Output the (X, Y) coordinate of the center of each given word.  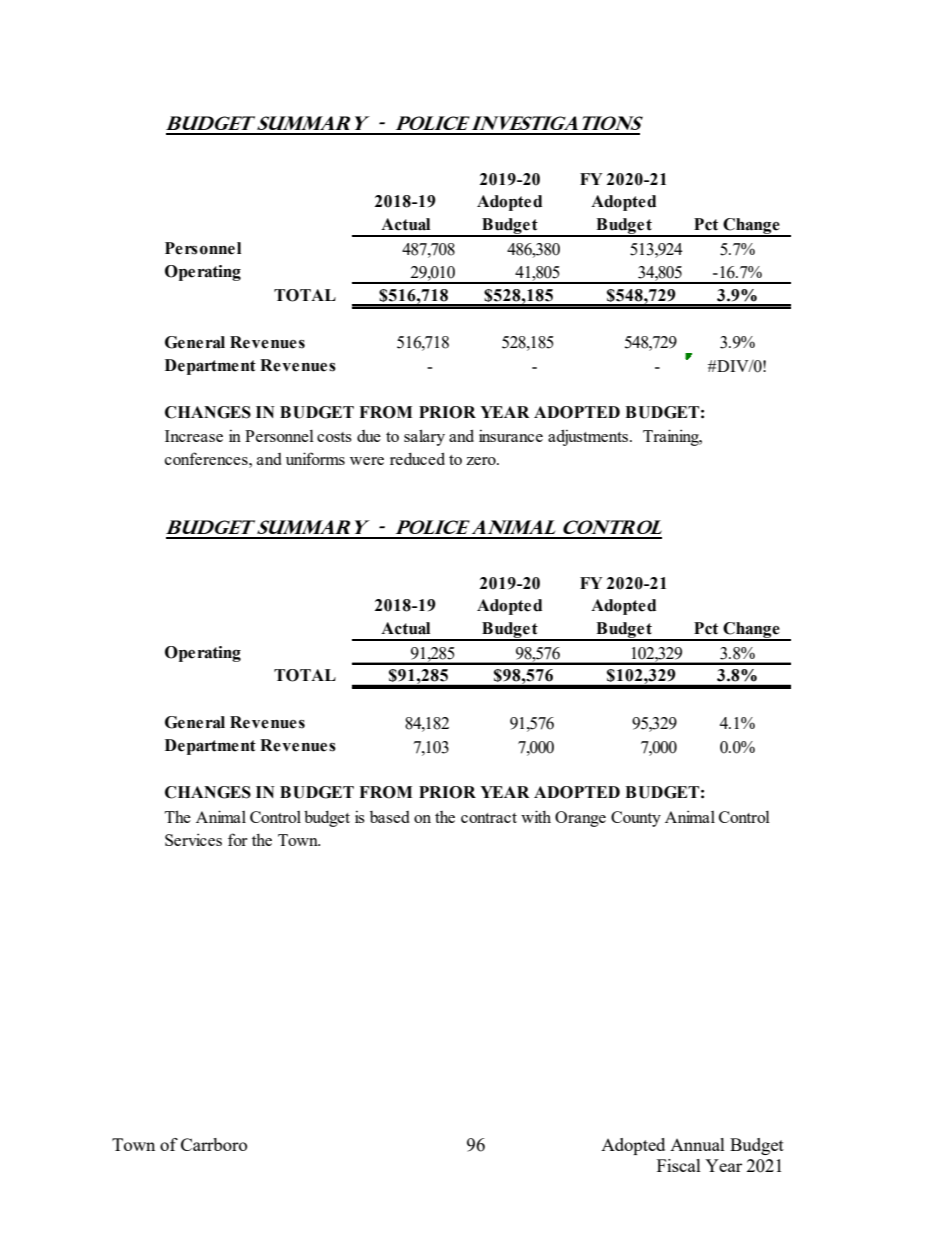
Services (193, 839)
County (636, 819)
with (536, 816)
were (367, 461)
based (390, 817)
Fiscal (679, 1165)
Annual (697, 1144)
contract (489, 818)
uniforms (315, 458)
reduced (417, 458)
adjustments (588, 437)
